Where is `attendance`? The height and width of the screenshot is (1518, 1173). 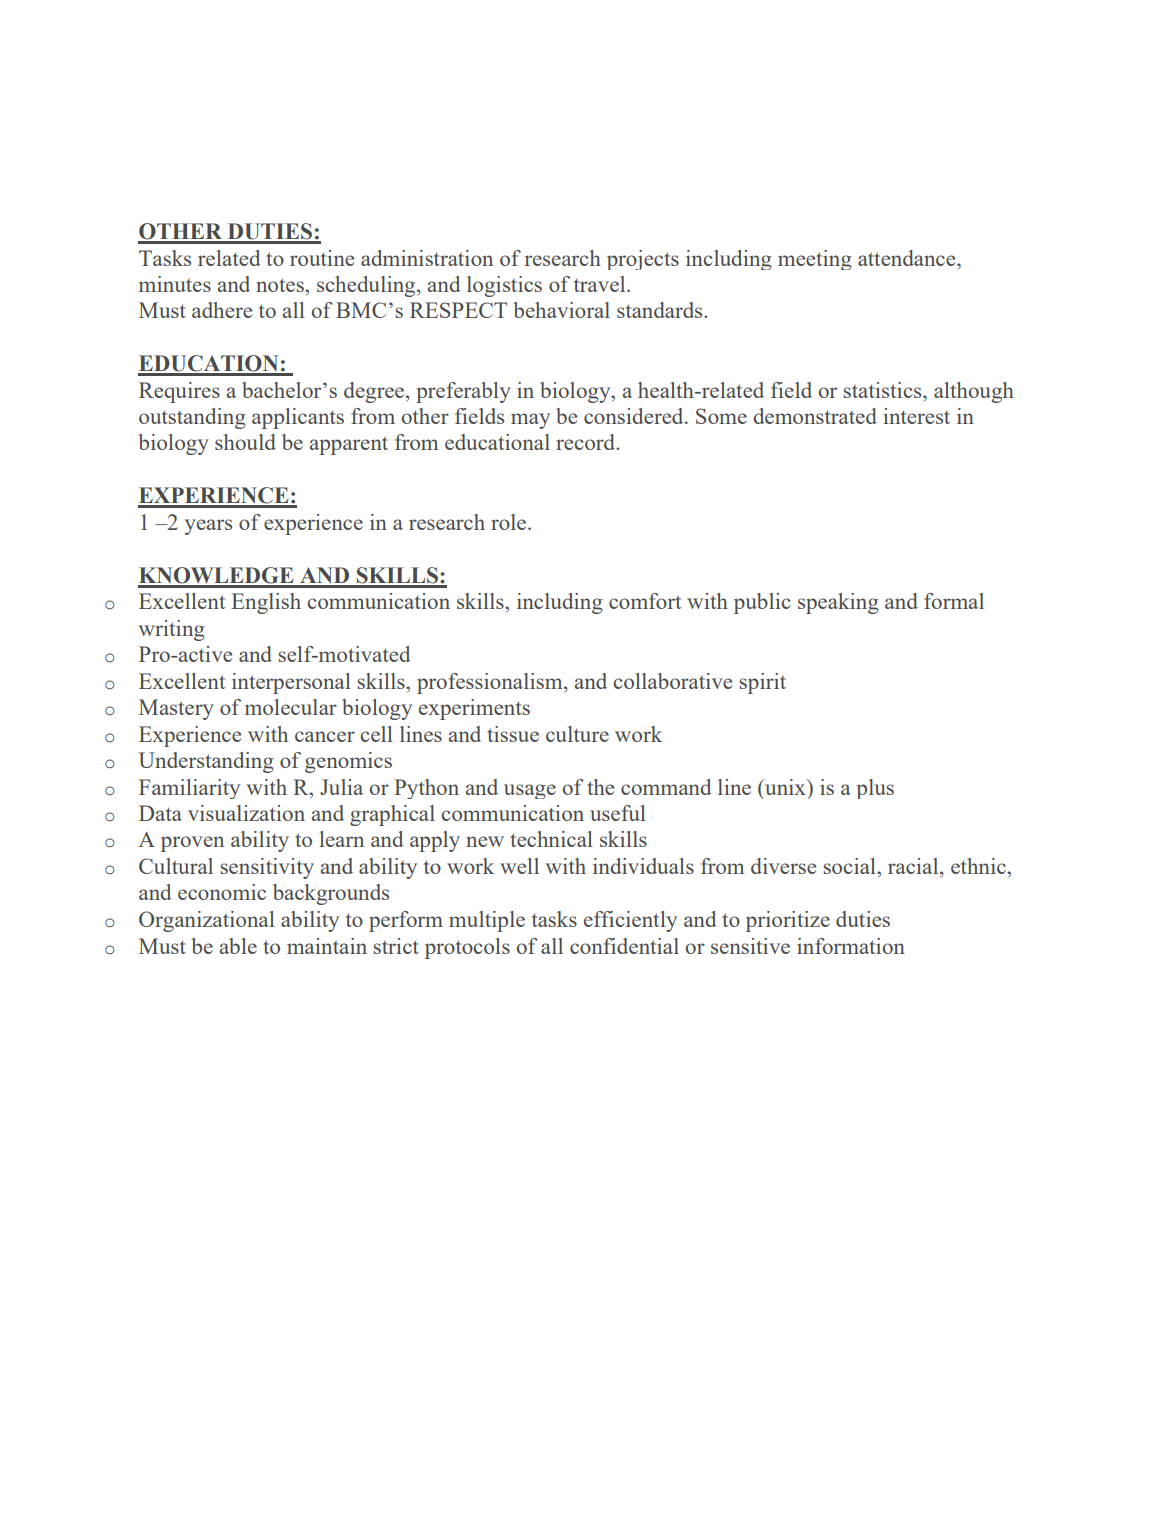 attendance is located at coordinates (908, 258).
